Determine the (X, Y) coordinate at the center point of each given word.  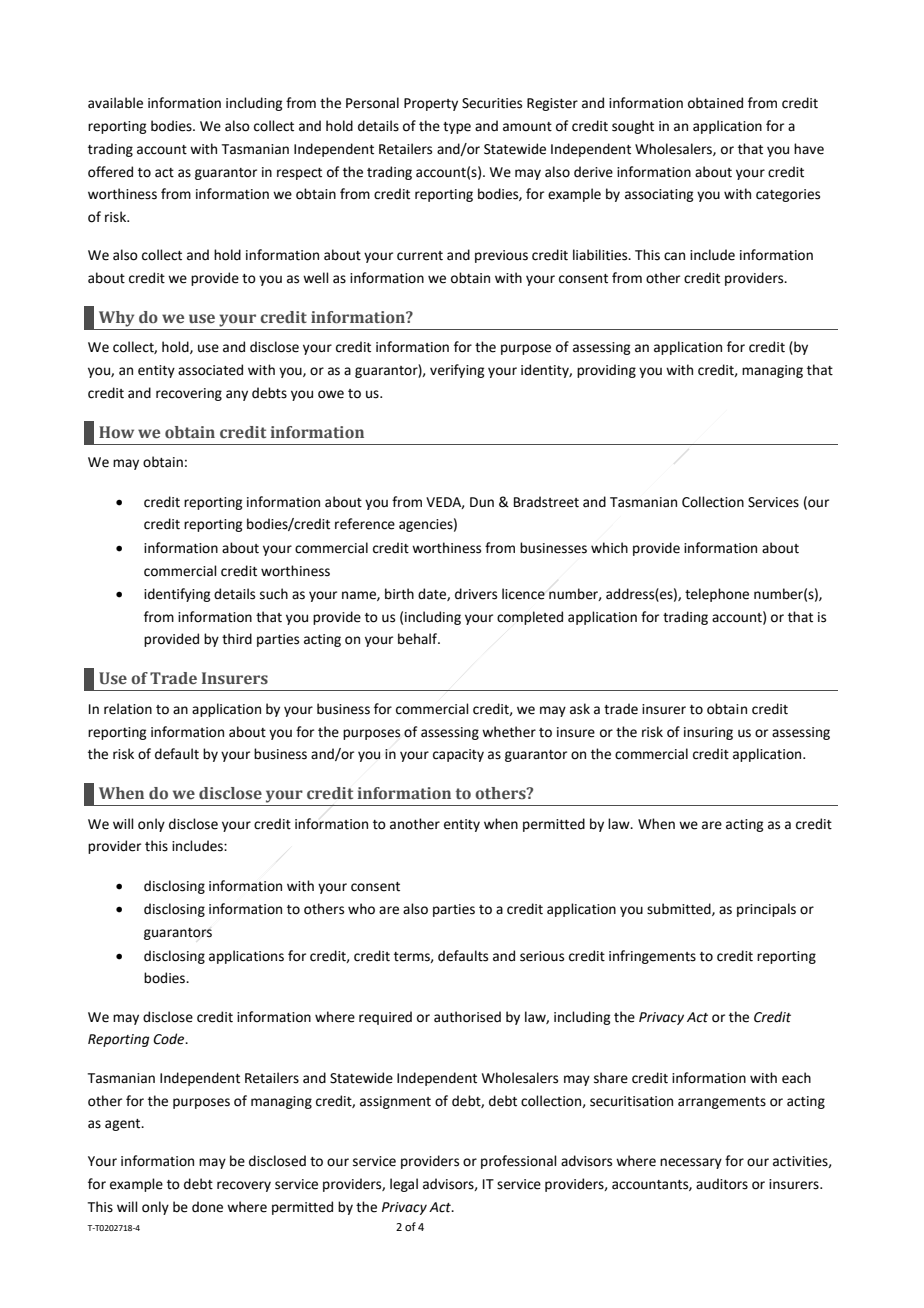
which (609, 548)
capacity (458, 755)
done (207, 1207)
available (115, 103)
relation (128, 709)
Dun (482, 502)
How (116, 432)
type (457, 128)
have (809, 149)
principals (766, 910)
